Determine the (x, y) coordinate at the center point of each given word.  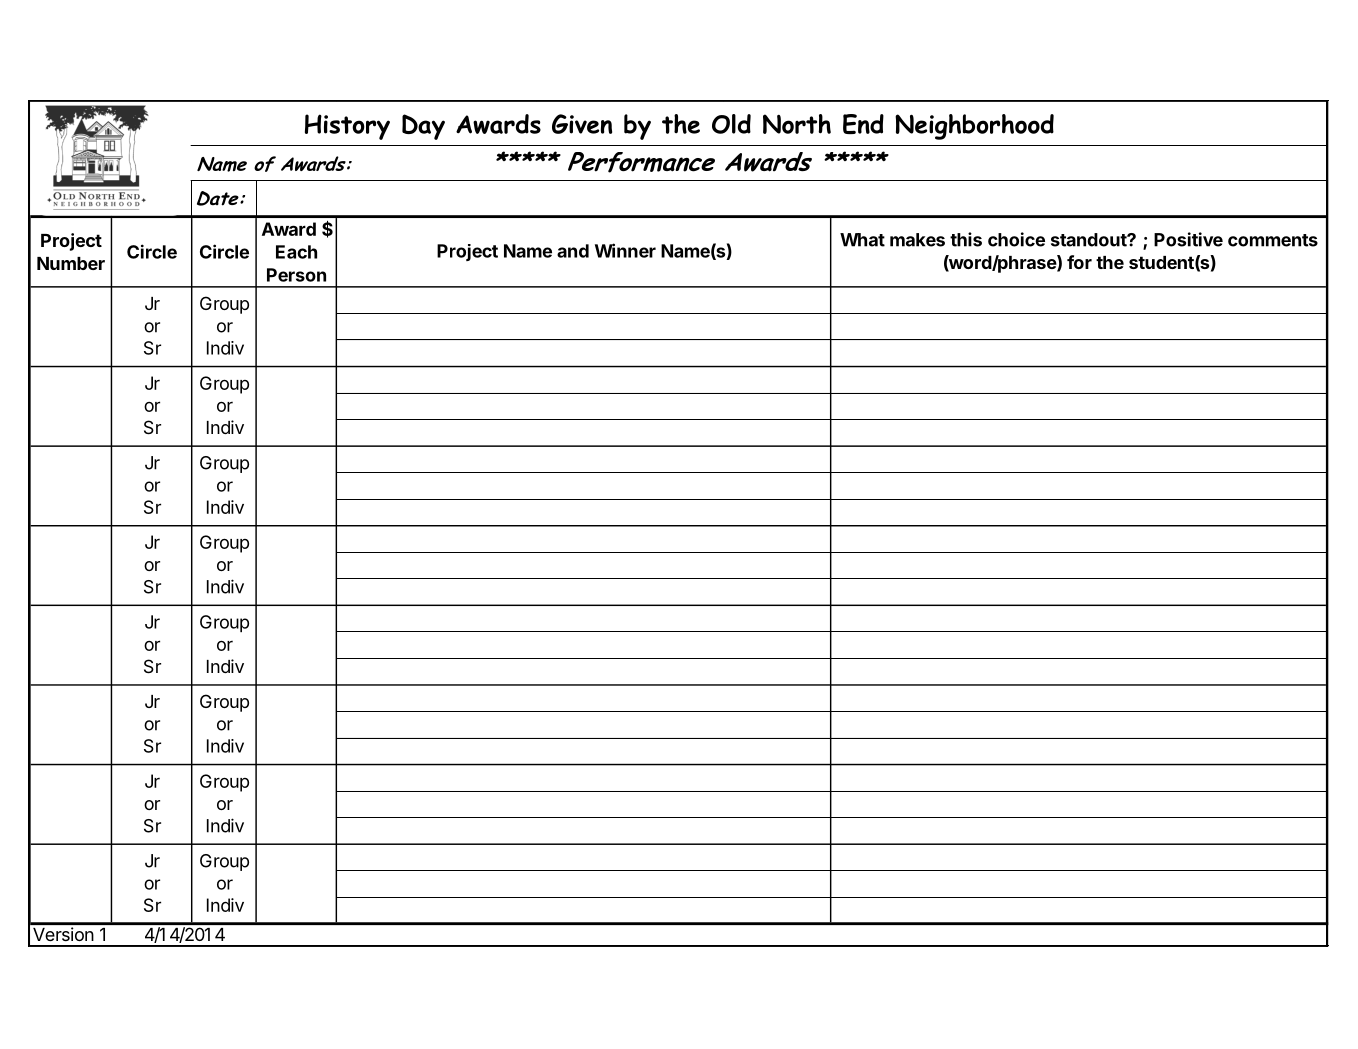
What (862, 240)
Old (731, 124)
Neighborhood (974, 127)
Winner (625, 250)
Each (296, 252)
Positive (1188, 239)
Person (296, 275)
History (347, 127)
